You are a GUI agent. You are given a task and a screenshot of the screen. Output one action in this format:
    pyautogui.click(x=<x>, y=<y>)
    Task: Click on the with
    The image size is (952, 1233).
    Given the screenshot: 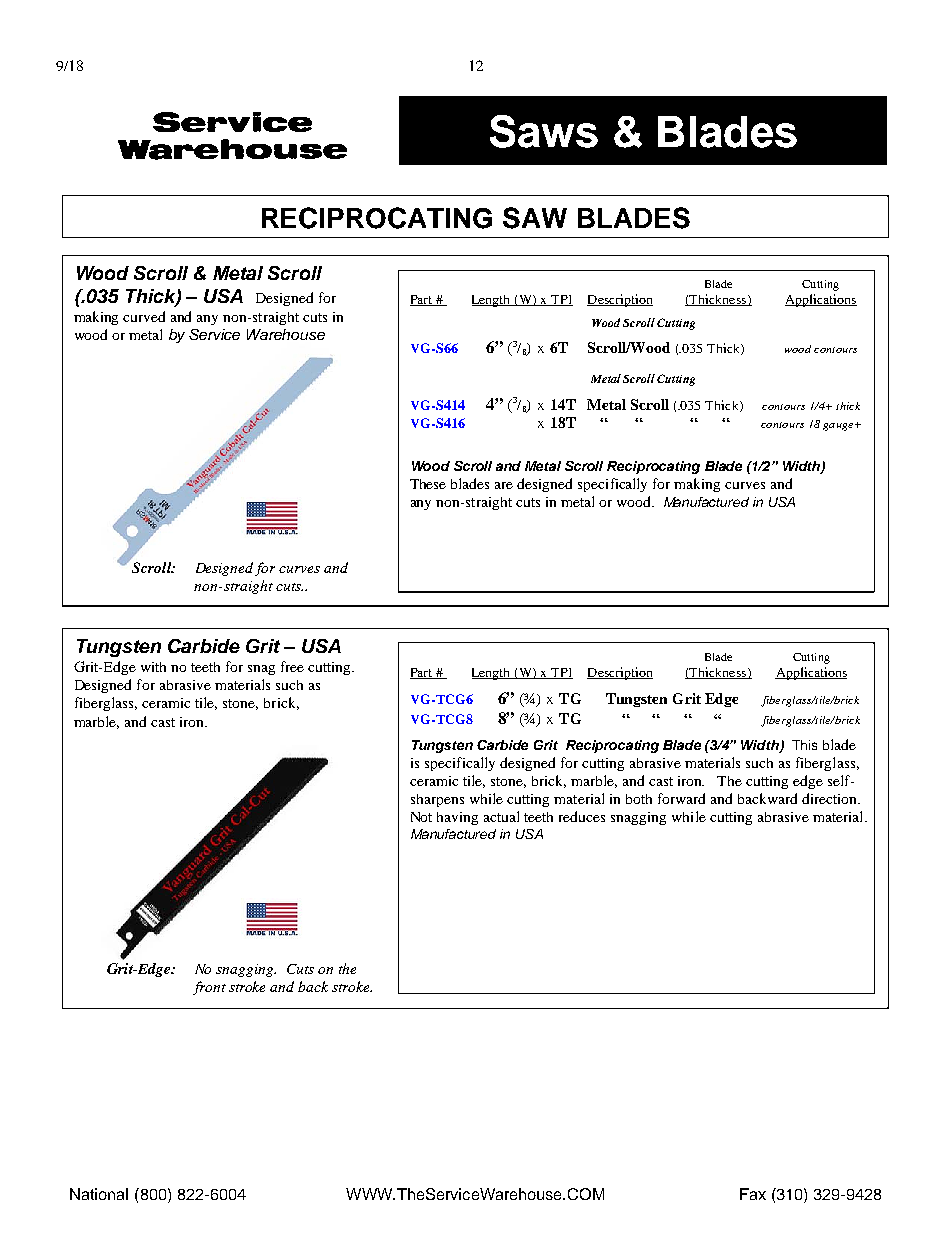 What is the action you would take?
    pyautogui.click(x=153, y=667)
